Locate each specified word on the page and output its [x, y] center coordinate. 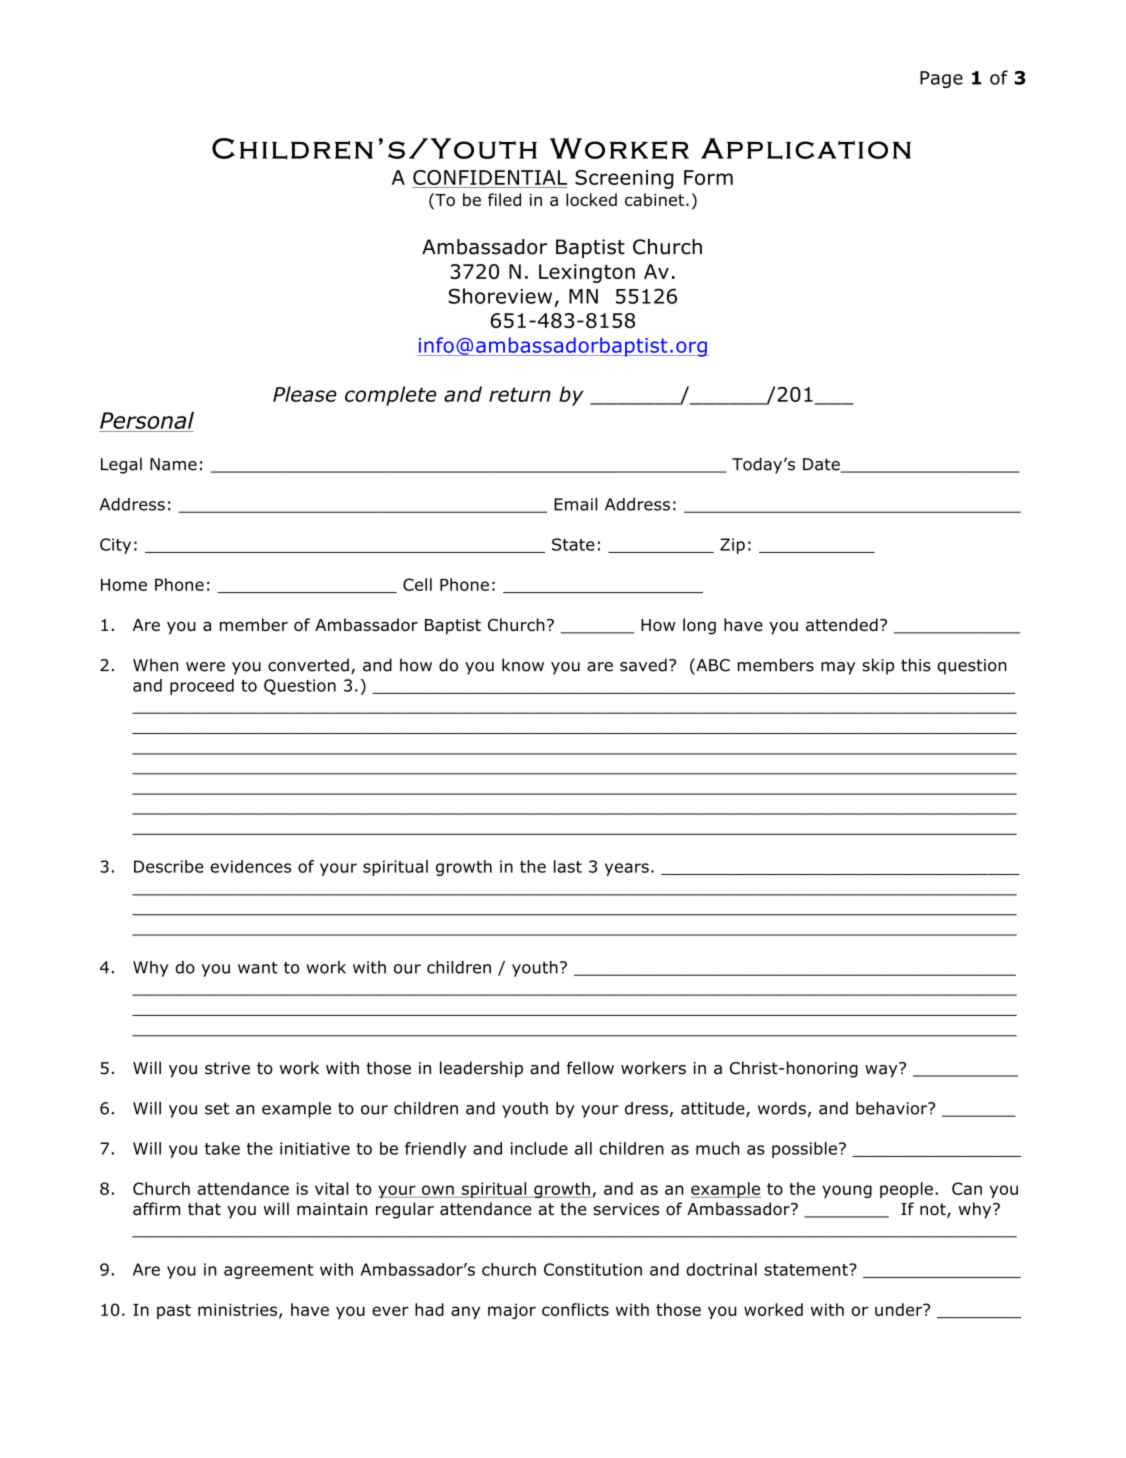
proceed [202, 687]
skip [878, 666]
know [523, 665]
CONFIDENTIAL [490, 177]
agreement [268, 1271]
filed [504, 199]
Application [806, 149]
